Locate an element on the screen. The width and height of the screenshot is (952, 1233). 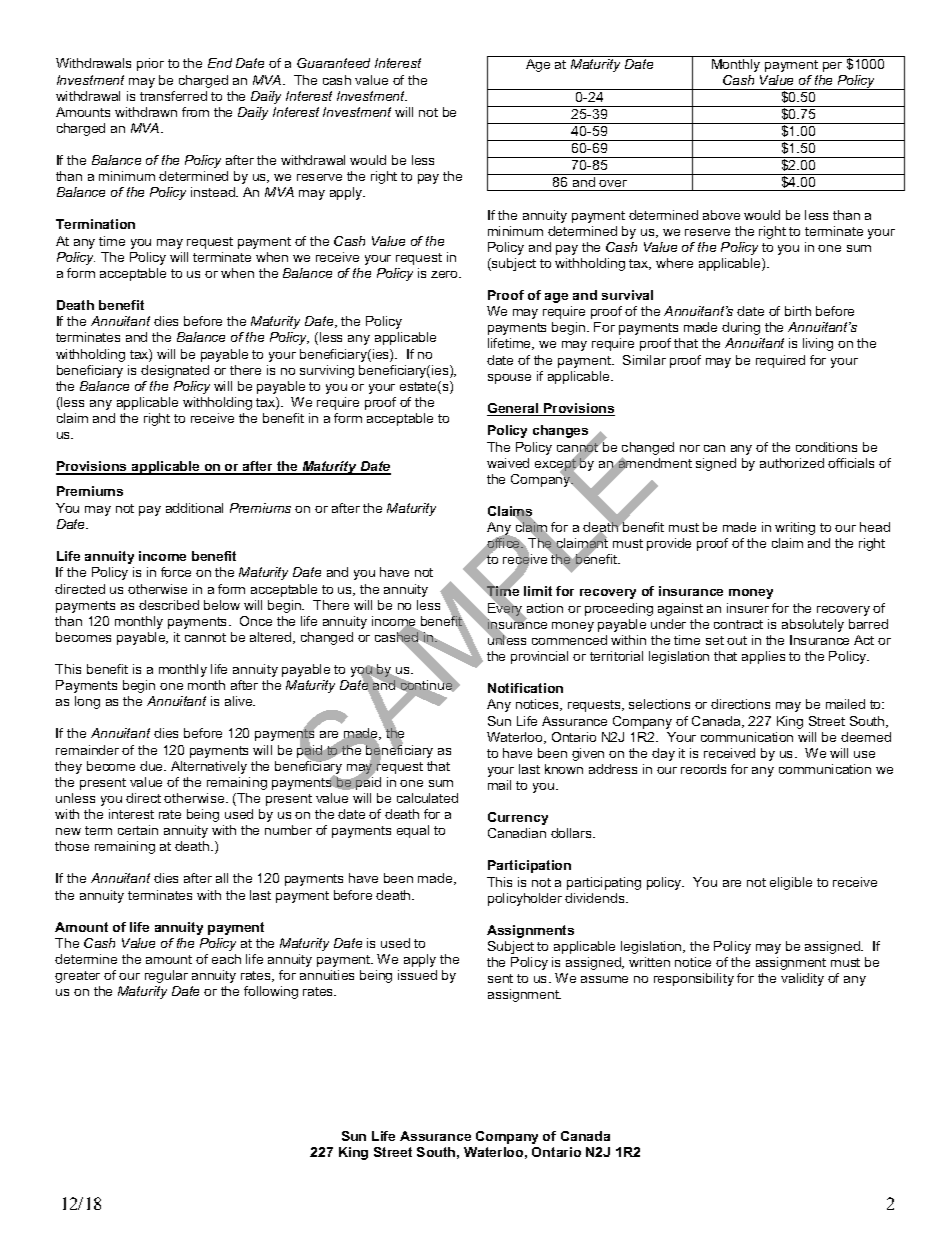
waived is located at coordinates (508, 463).
